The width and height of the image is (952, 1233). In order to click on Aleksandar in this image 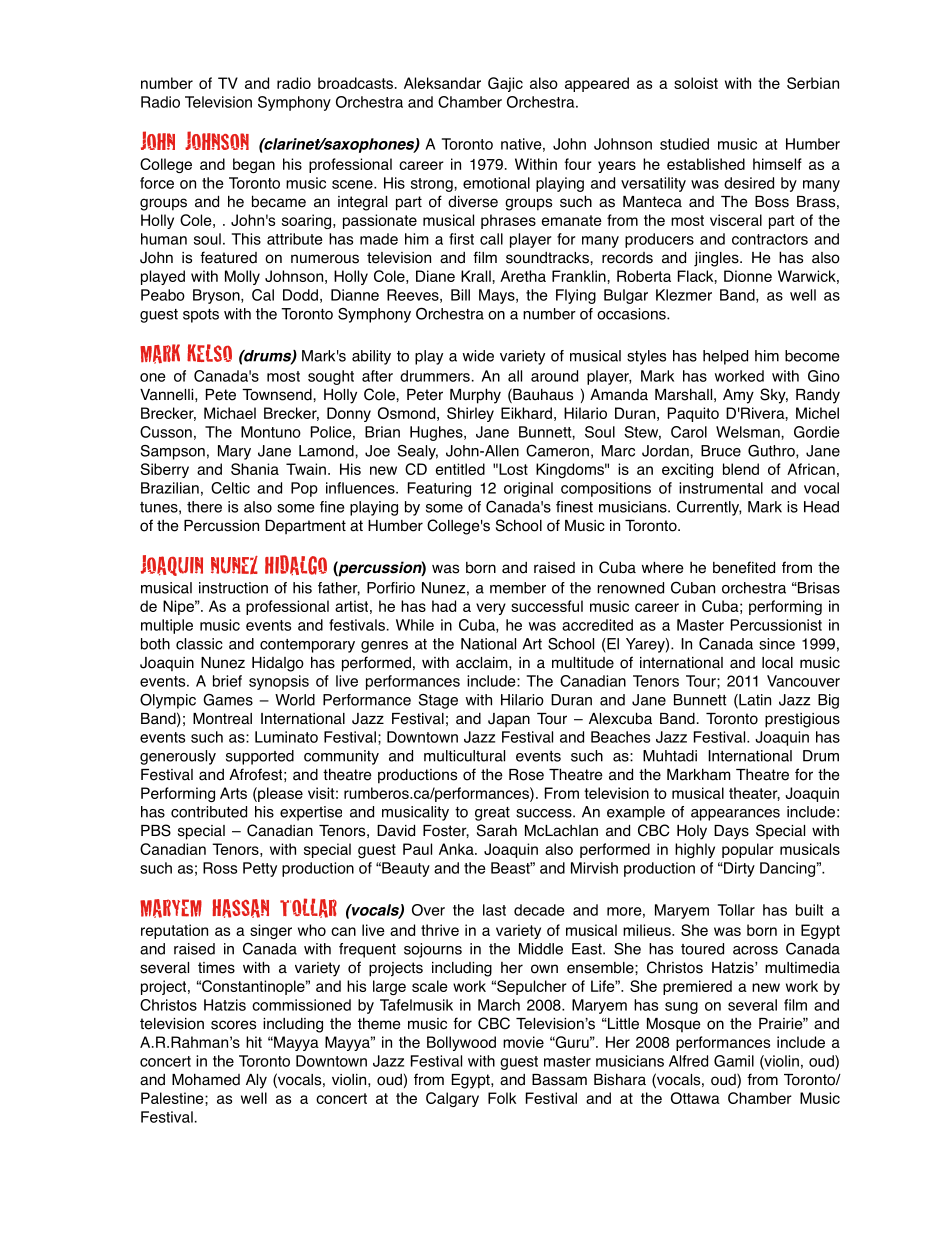, I will do `click(442, 83)`.
